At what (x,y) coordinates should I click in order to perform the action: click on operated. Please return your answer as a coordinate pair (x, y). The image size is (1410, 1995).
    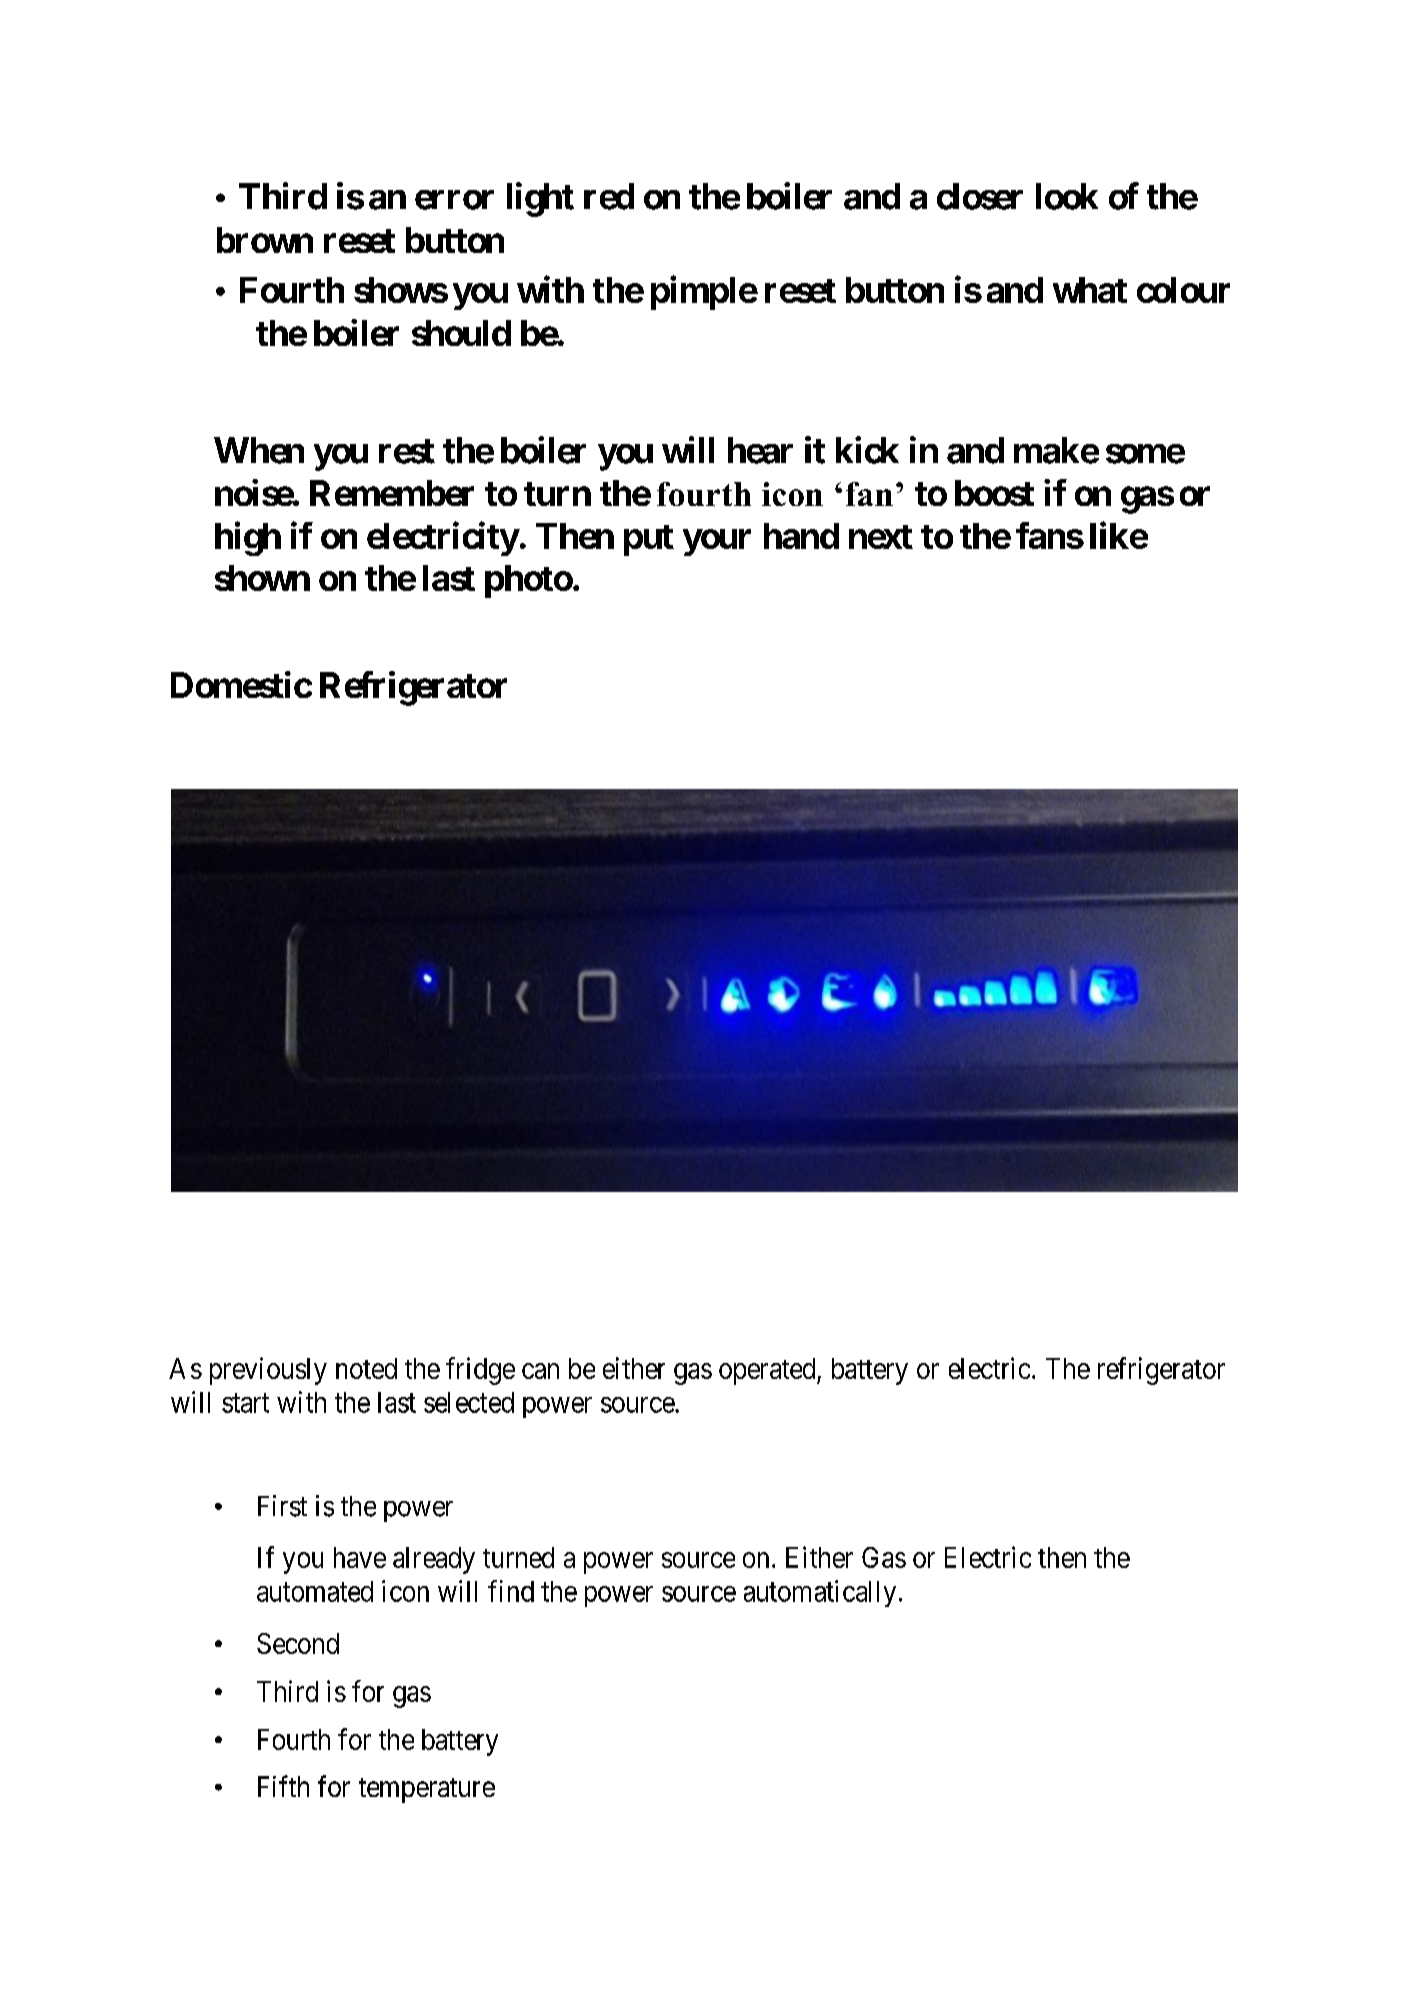
    Looking at the image, I should click on (768, 1371).
